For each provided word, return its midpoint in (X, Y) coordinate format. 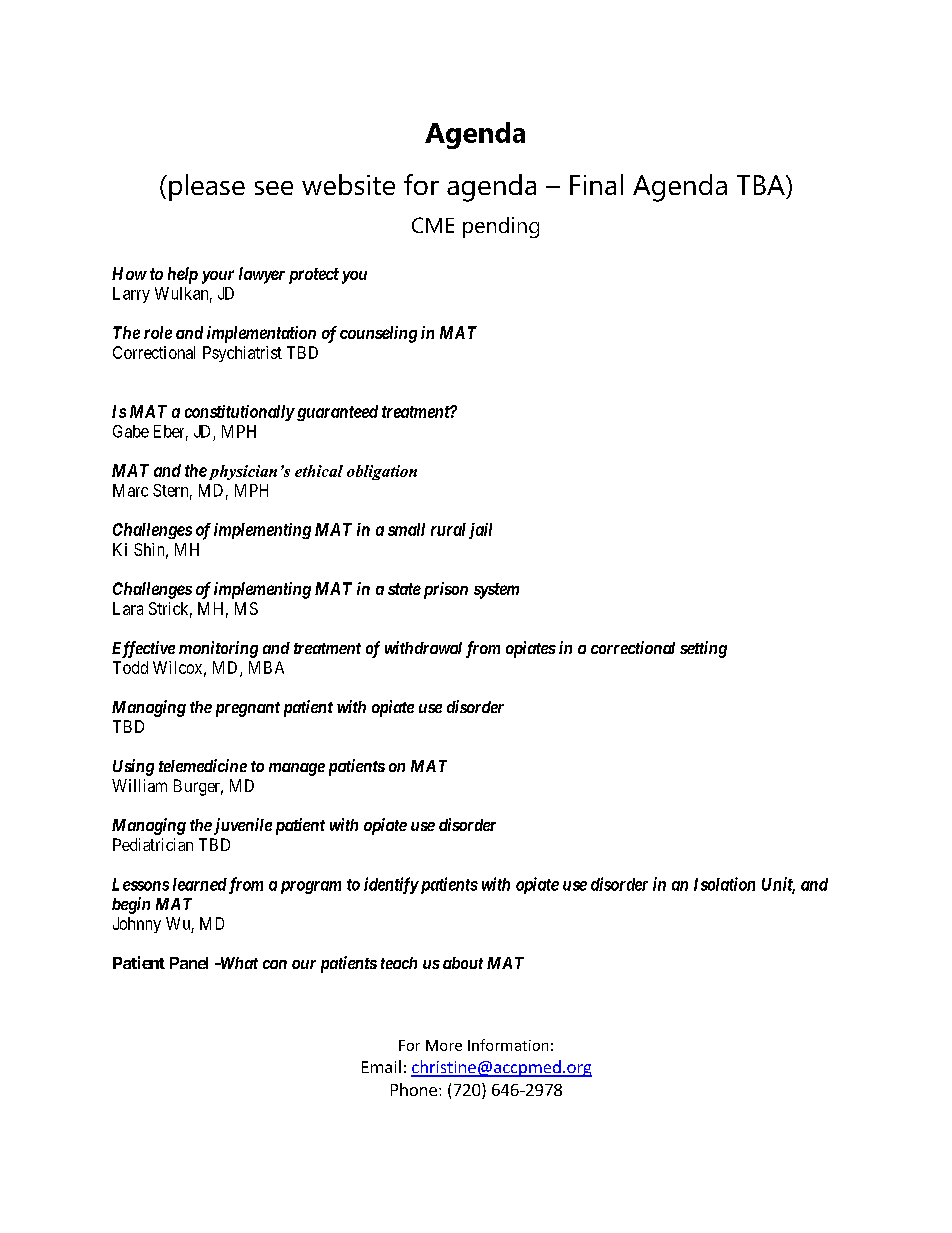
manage (297, 769)
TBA (762, 185)
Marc (130, 490)
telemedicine (203, 765)
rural (448, 529)
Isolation (724, 884)
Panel (189, 963)
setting (703, 649)
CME (433, 225)
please (207, 187)
